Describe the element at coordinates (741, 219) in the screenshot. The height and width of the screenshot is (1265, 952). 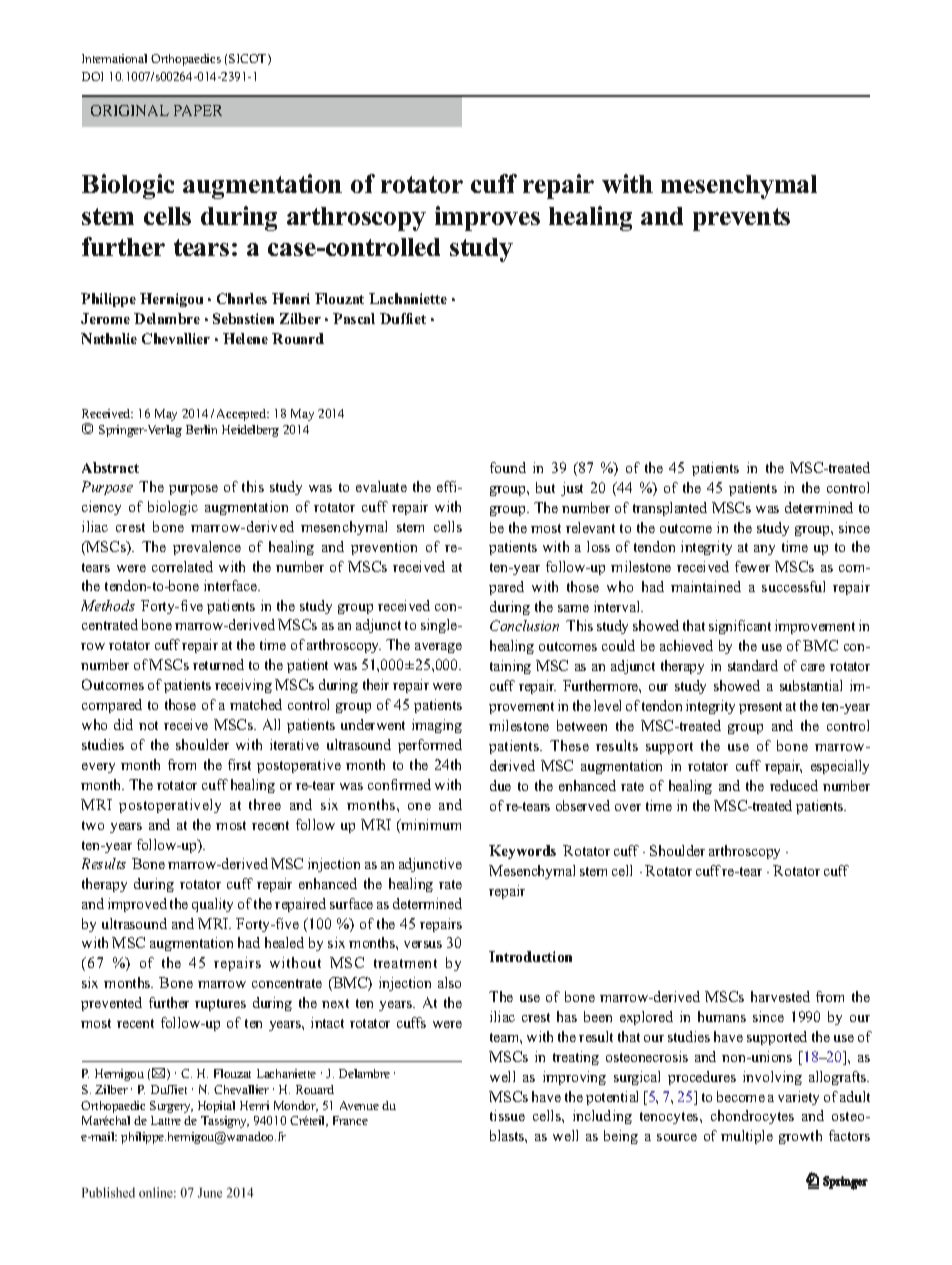
I see `prevents` at that location.
